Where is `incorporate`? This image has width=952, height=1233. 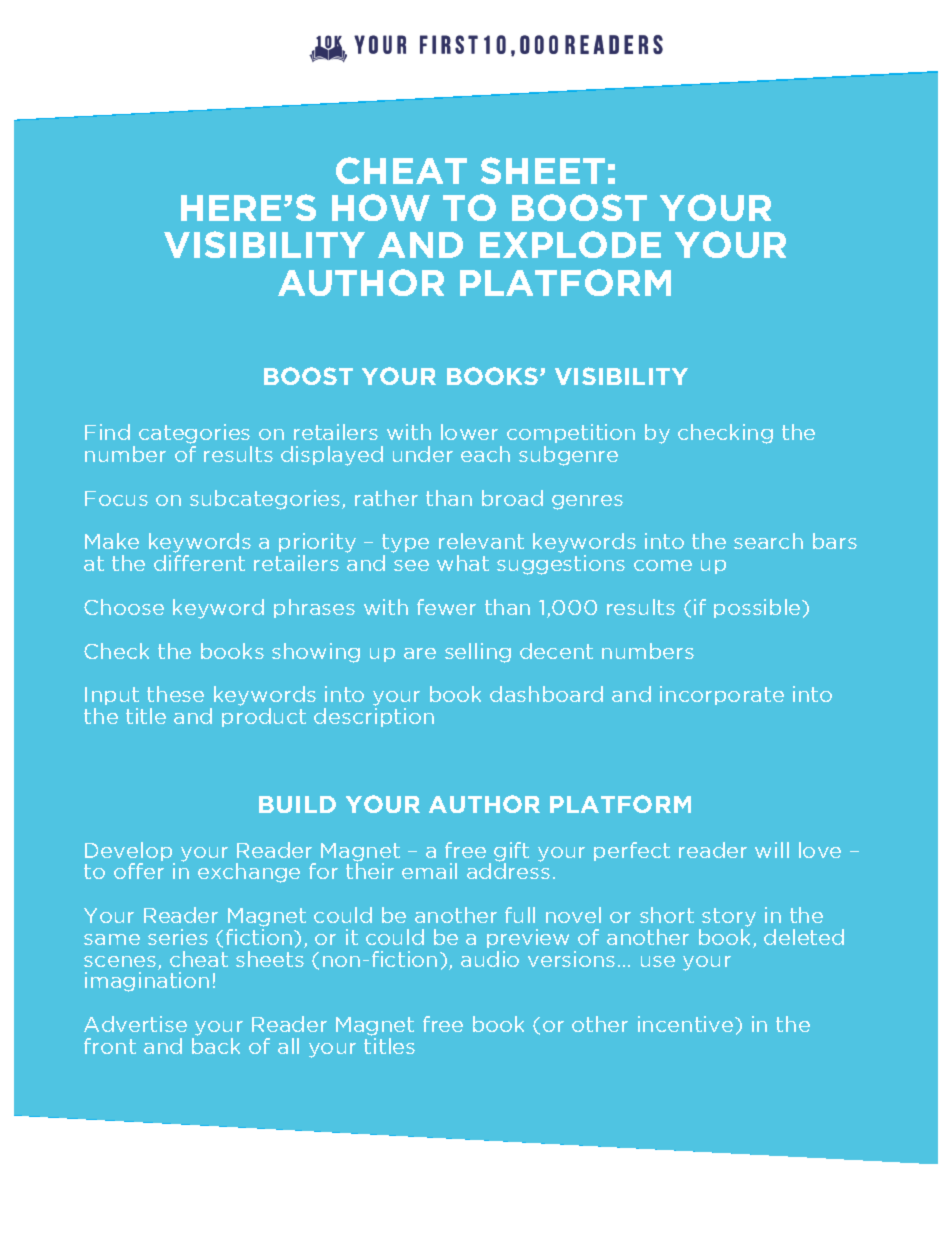 incorporate is located at coordinates (722, 695).
